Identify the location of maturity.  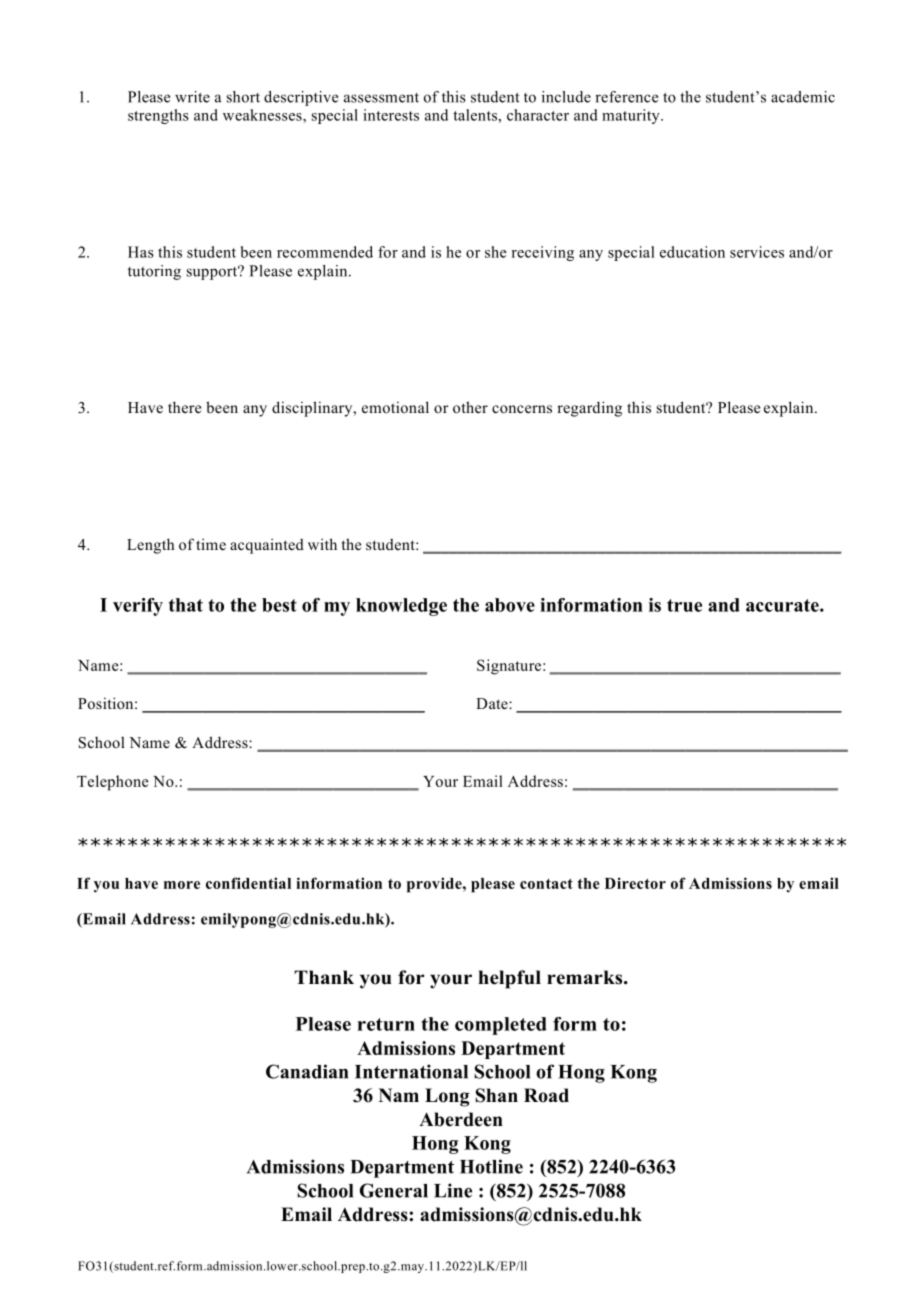
(632, 116).
